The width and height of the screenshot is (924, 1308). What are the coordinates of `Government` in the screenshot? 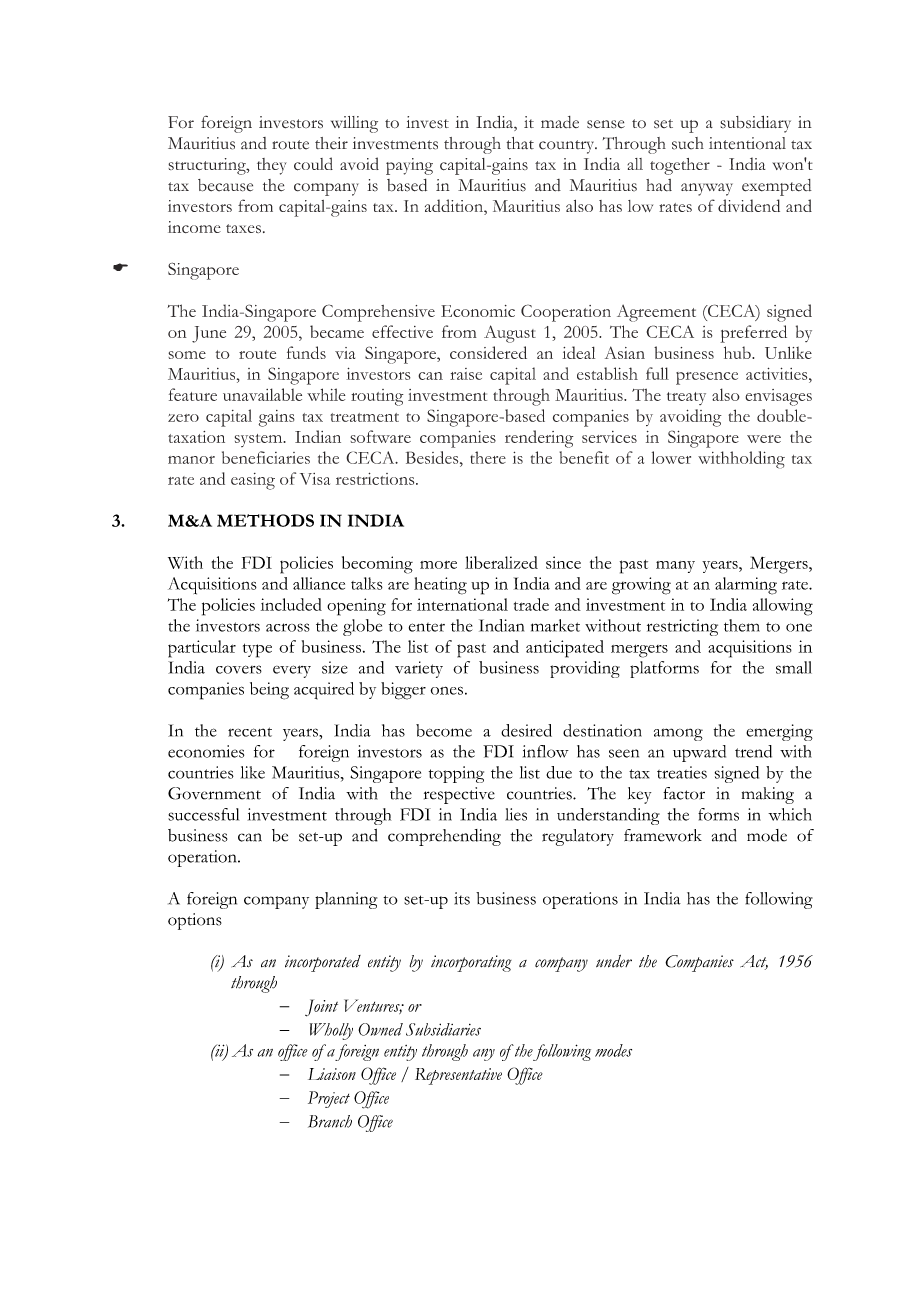 It's located at (214, 793).
